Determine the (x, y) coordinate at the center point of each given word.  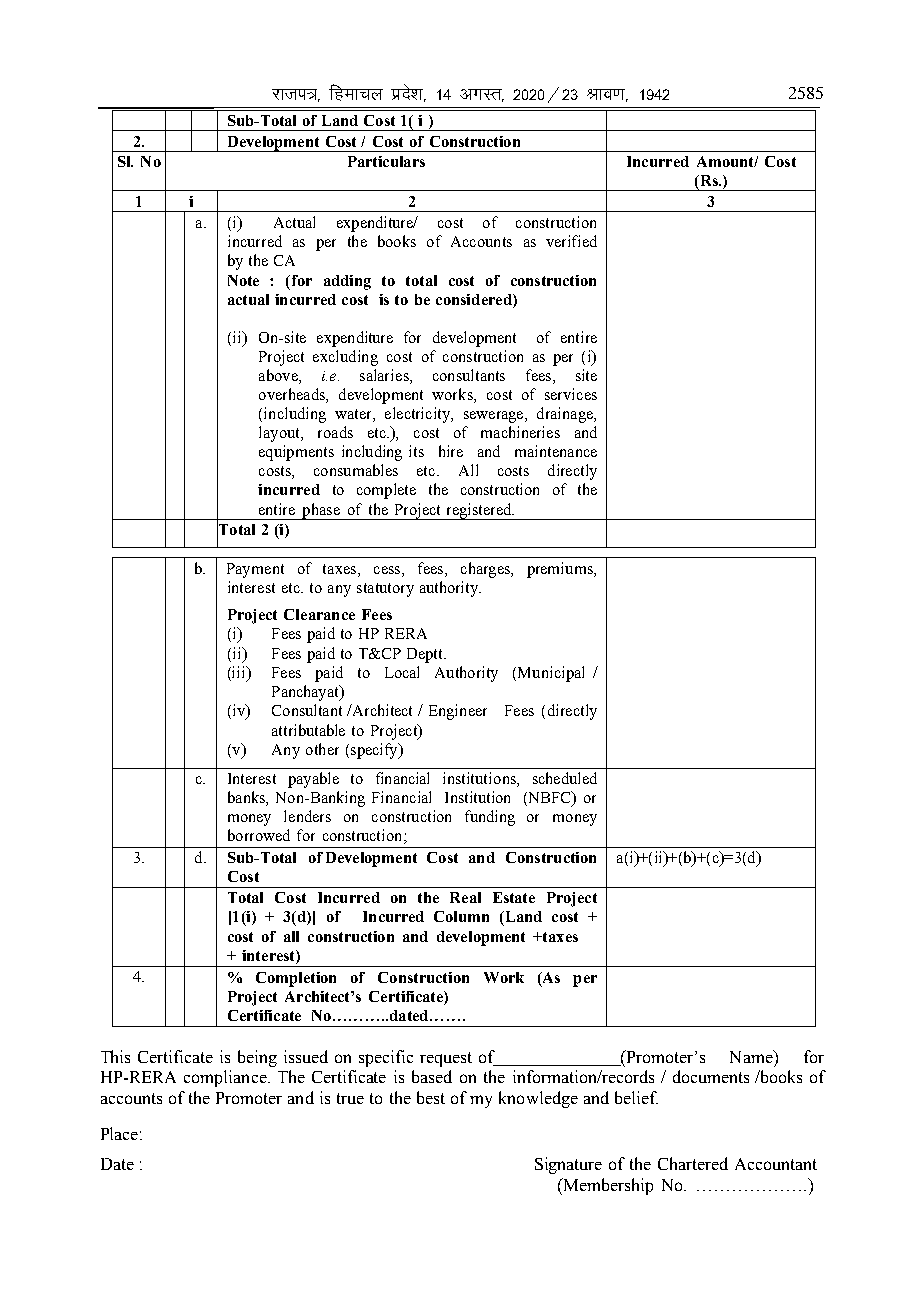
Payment (255, 570)
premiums (561, 570)
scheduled (565, 778)
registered (479, 511)
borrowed (259, 835)
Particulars (386, 161)
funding (490, 818)
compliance (226, 1078)
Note (243, 280)
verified (571, 241)
